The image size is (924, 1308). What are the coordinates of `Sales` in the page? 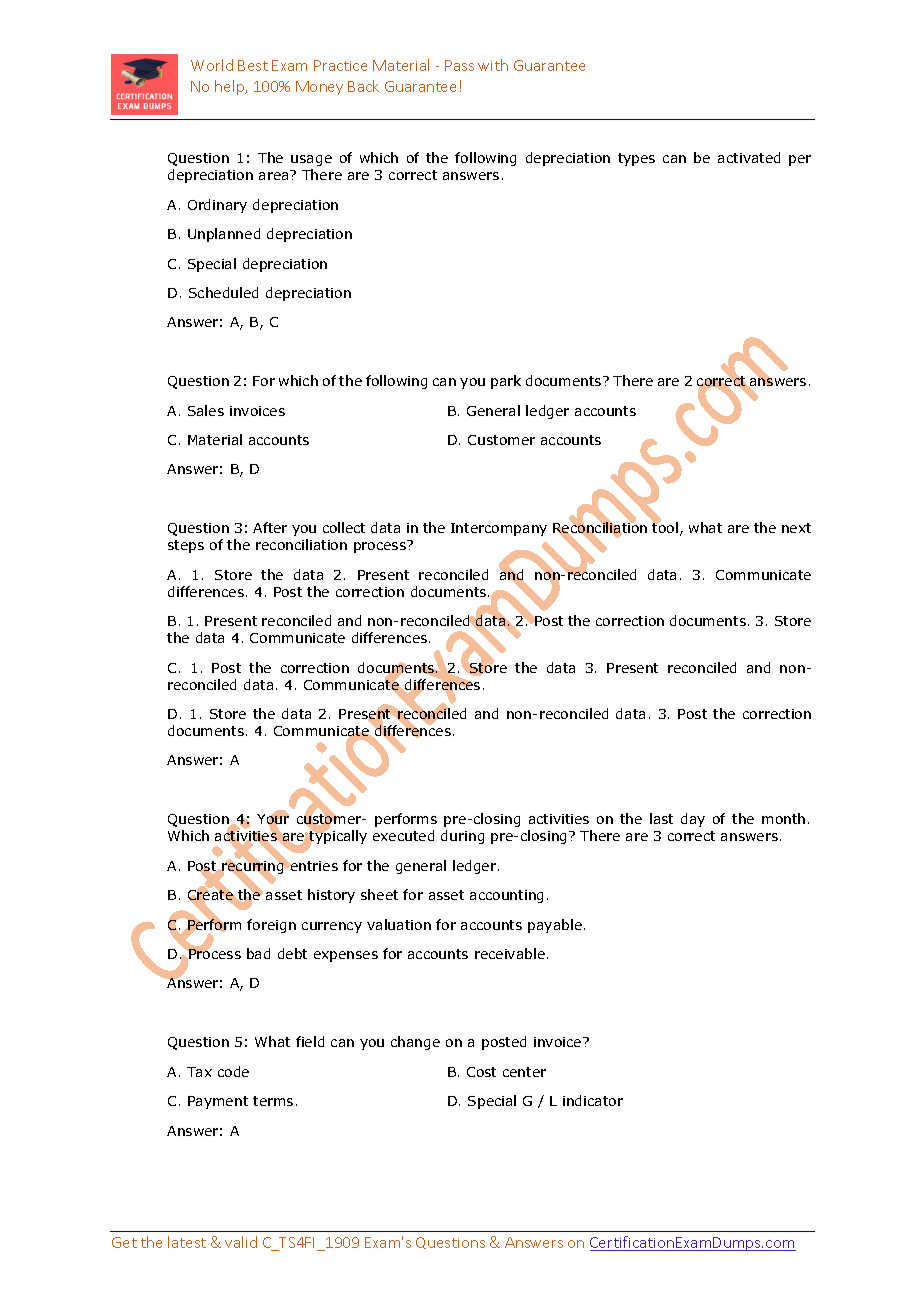 It's located at (206, 410).
